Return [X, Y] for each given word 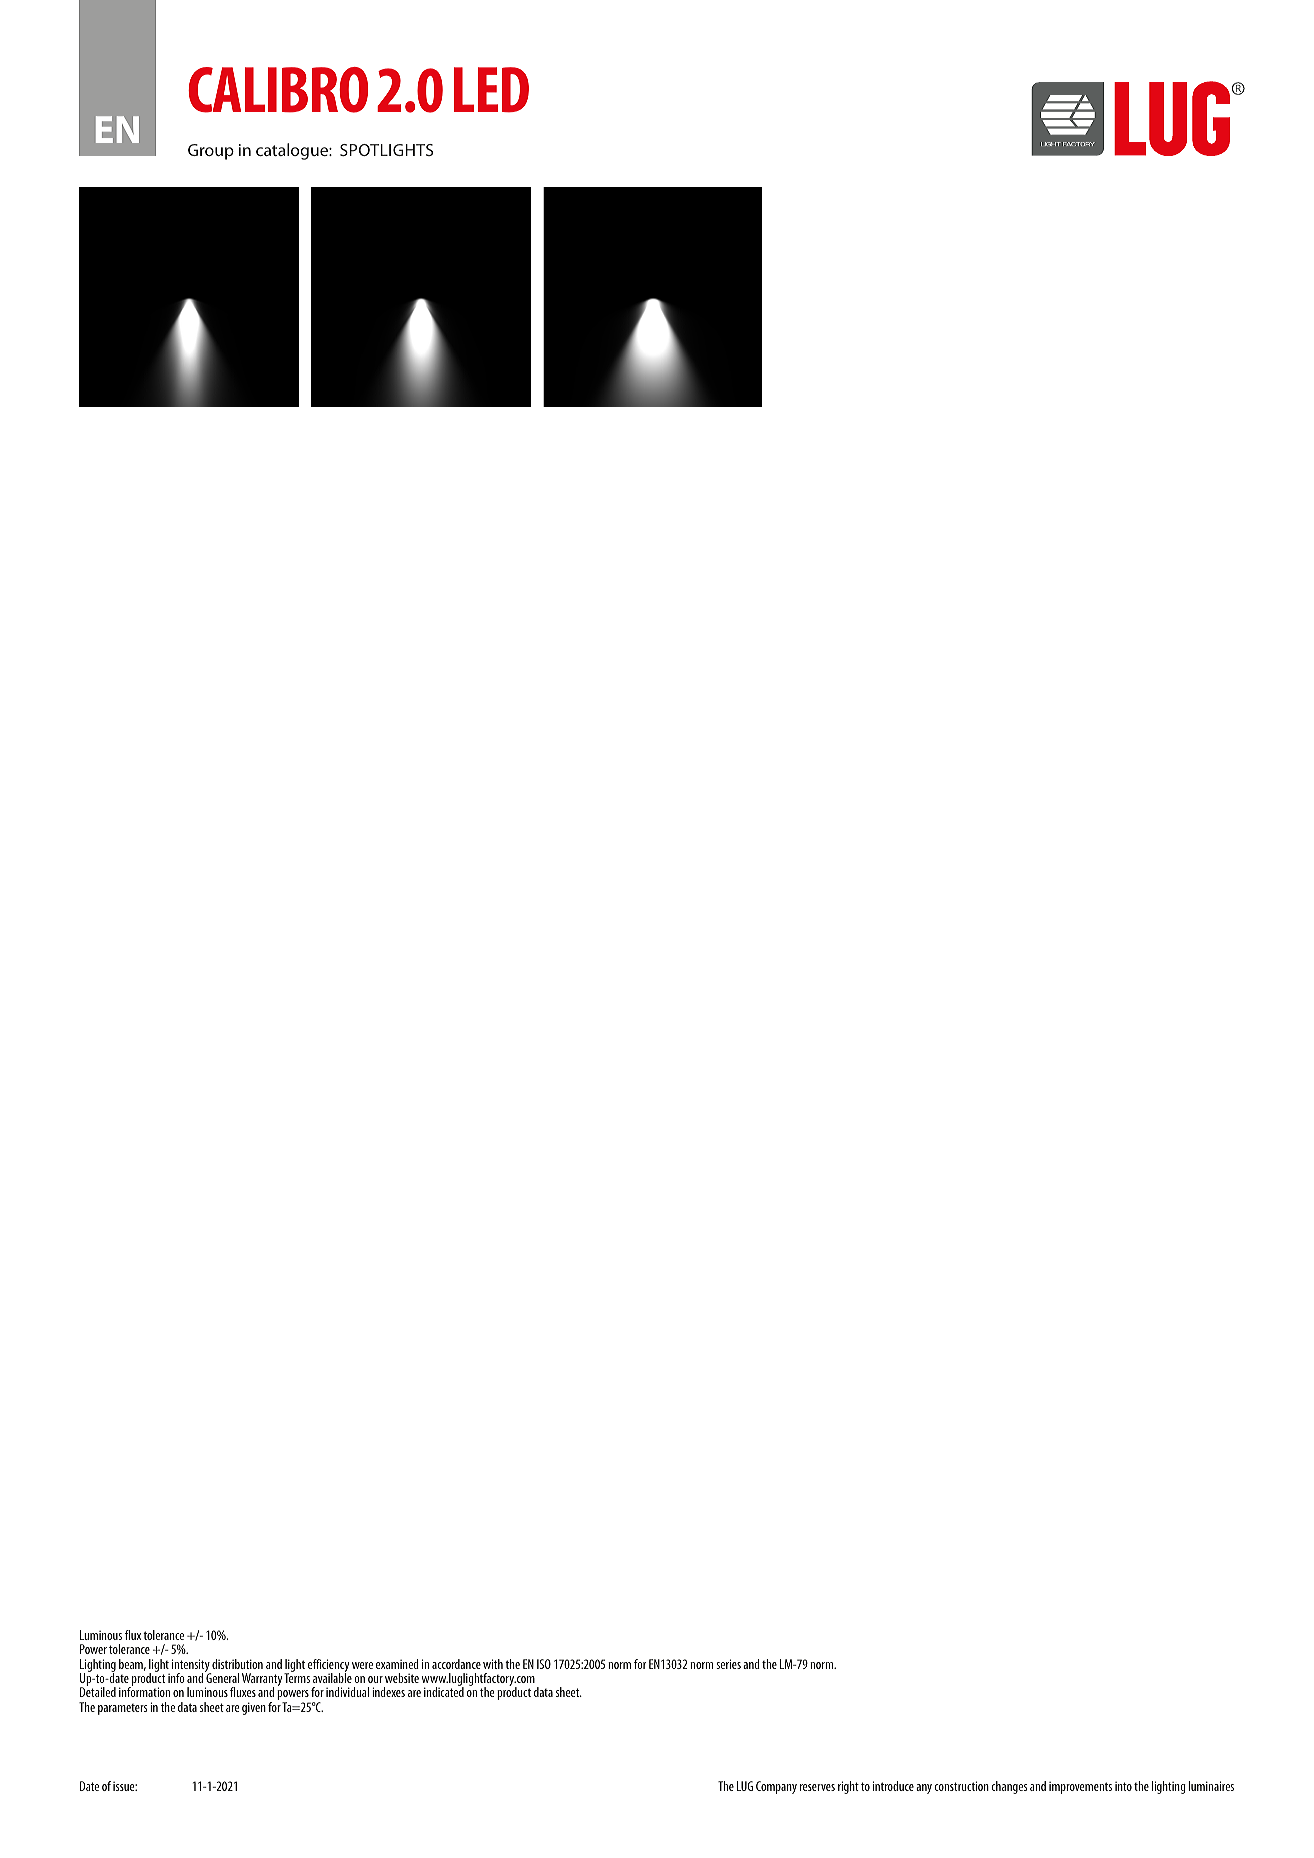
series [728, 1664]
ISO [544, 1664]
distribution [237, 1664]
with [493, 1664]
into [1123, 1786]
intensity [192, 1667]
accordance [456, 1664]
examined [397, 1664]
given [254, 1708]
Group [211, 152]
